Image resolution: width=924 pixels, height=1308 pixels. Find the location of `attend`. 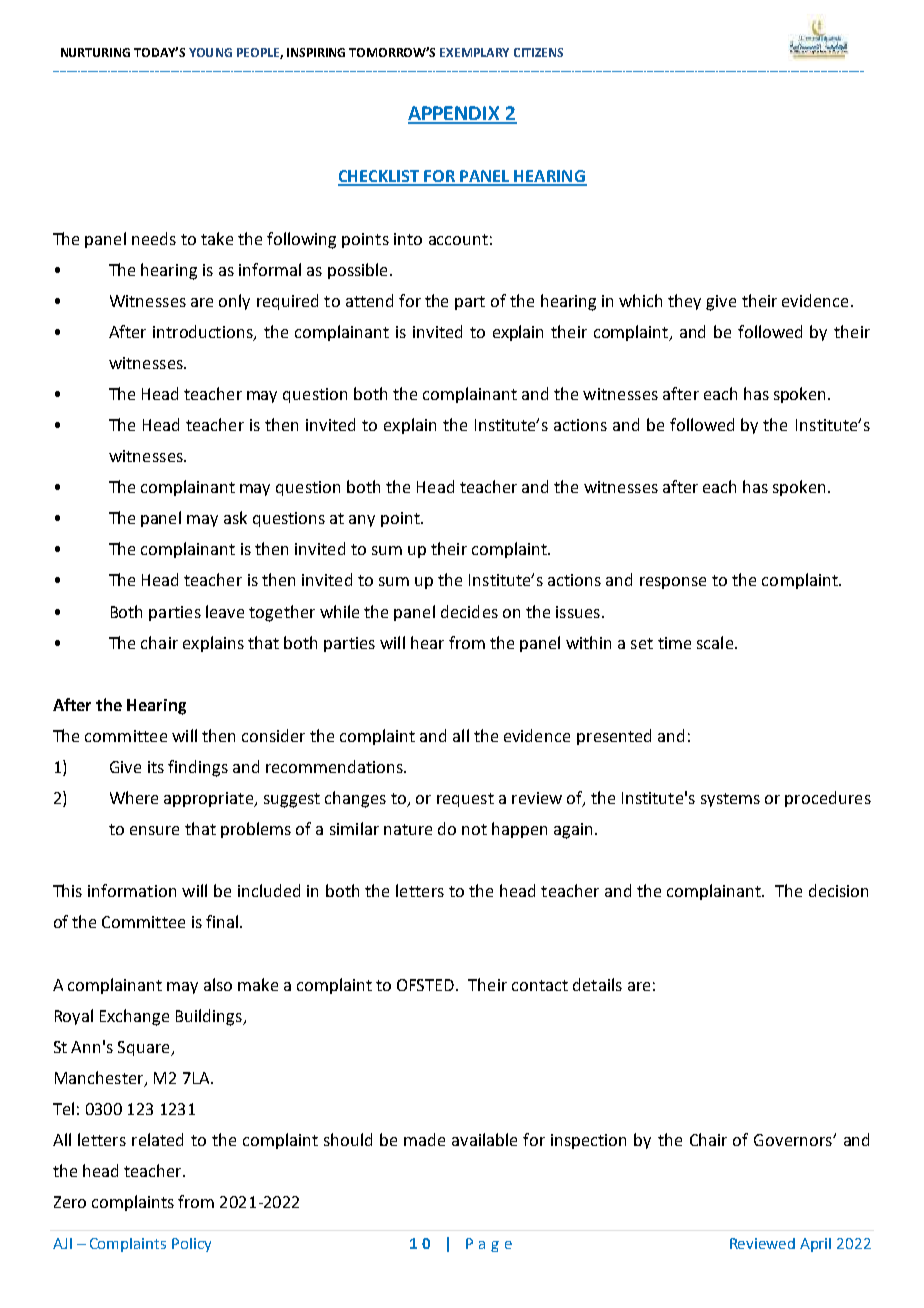

attend is located at coordinates (369, 300).
